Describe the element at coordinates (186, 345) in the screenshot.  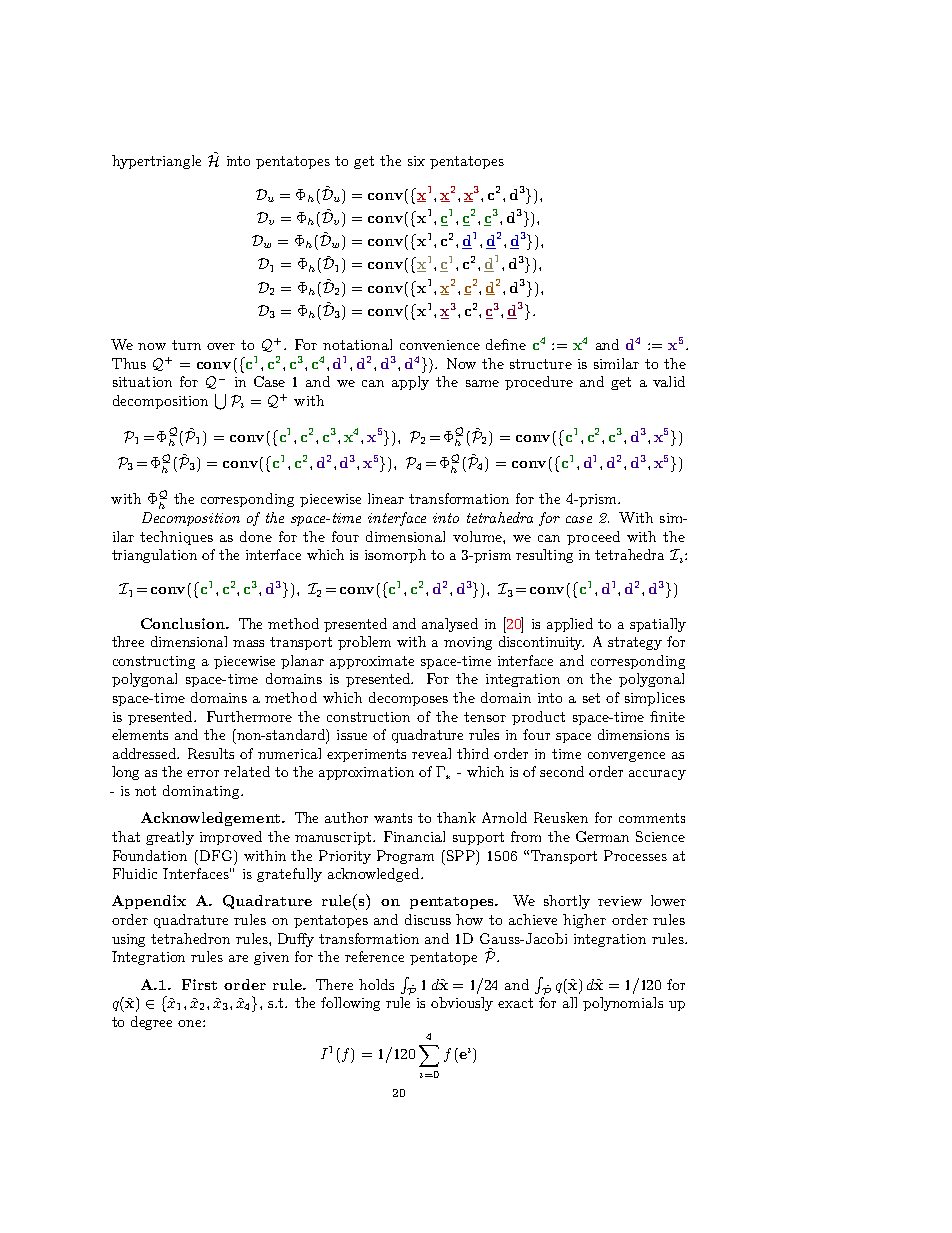
I see `turn` at that location.
